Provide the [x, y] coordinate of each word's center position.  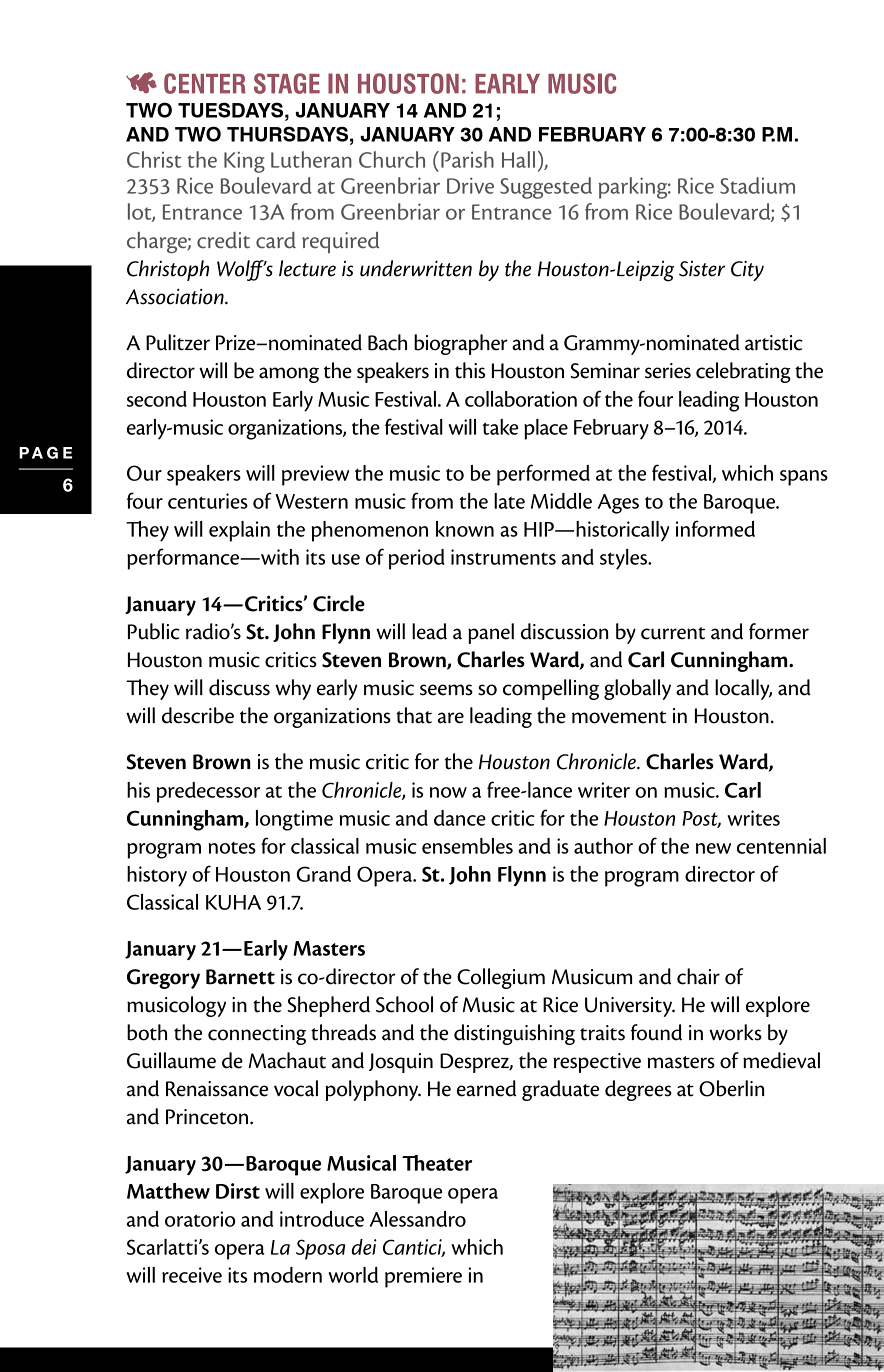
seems [446, 690]
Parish [467, 159]
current [673, 633]
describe [198, 715]
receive [192, 1275]
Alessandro [418, 1219]
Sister [702, 269]
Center [205, 83]
